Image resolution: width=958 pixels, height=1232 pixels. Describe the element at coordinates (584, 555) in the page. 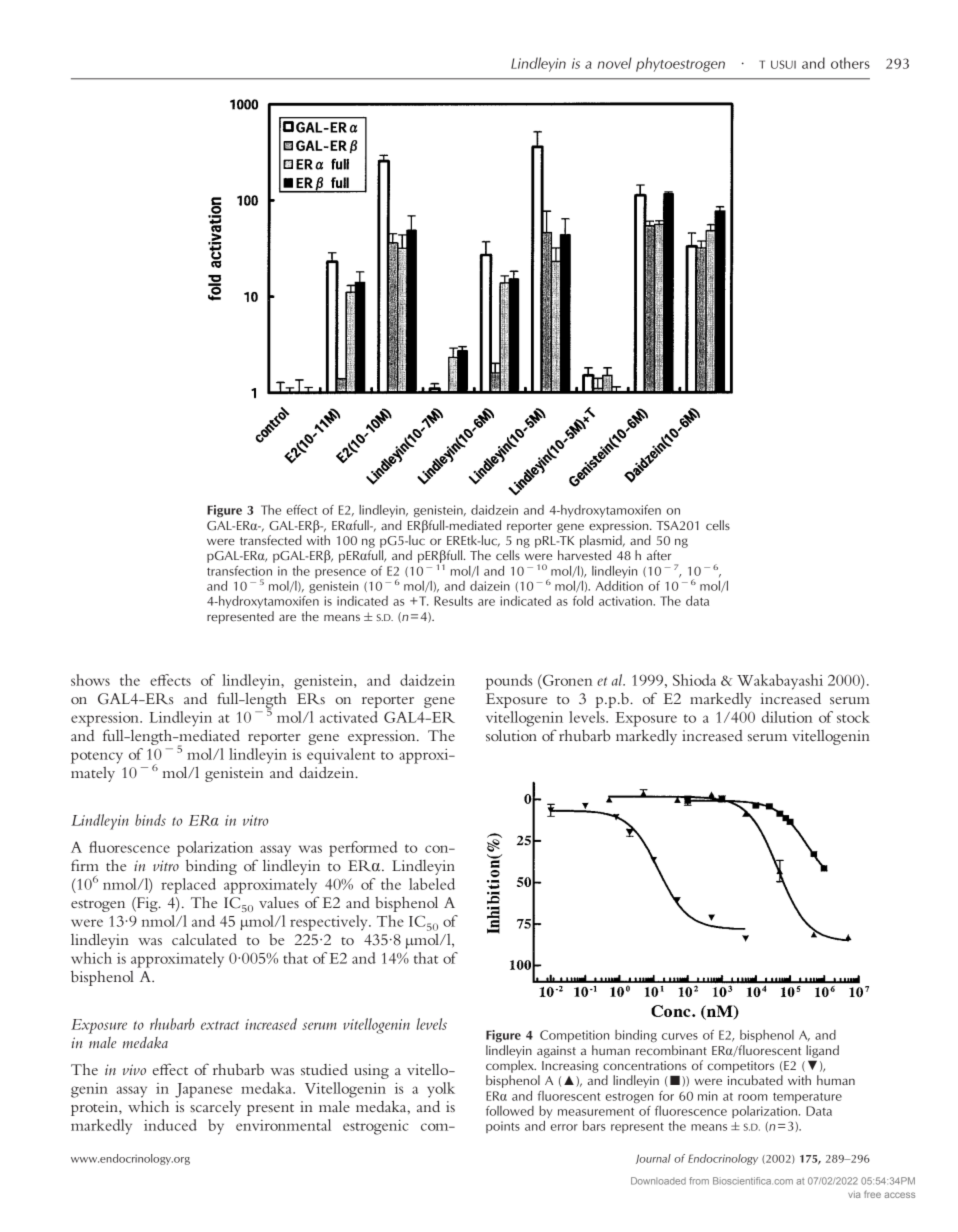

I see `harvested` at that location.
